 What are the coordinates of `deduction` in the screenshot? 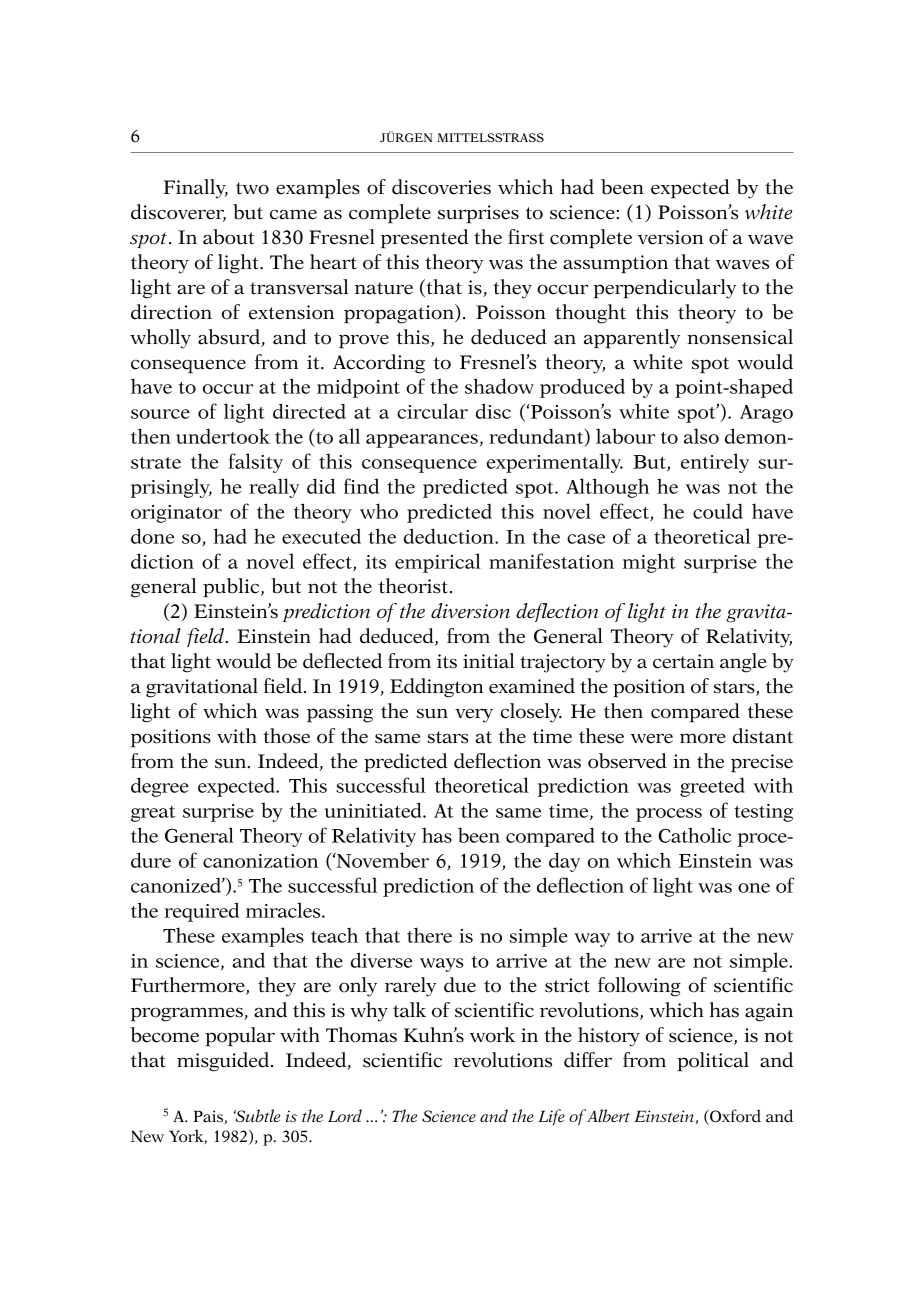 It's located at (450, 536).
